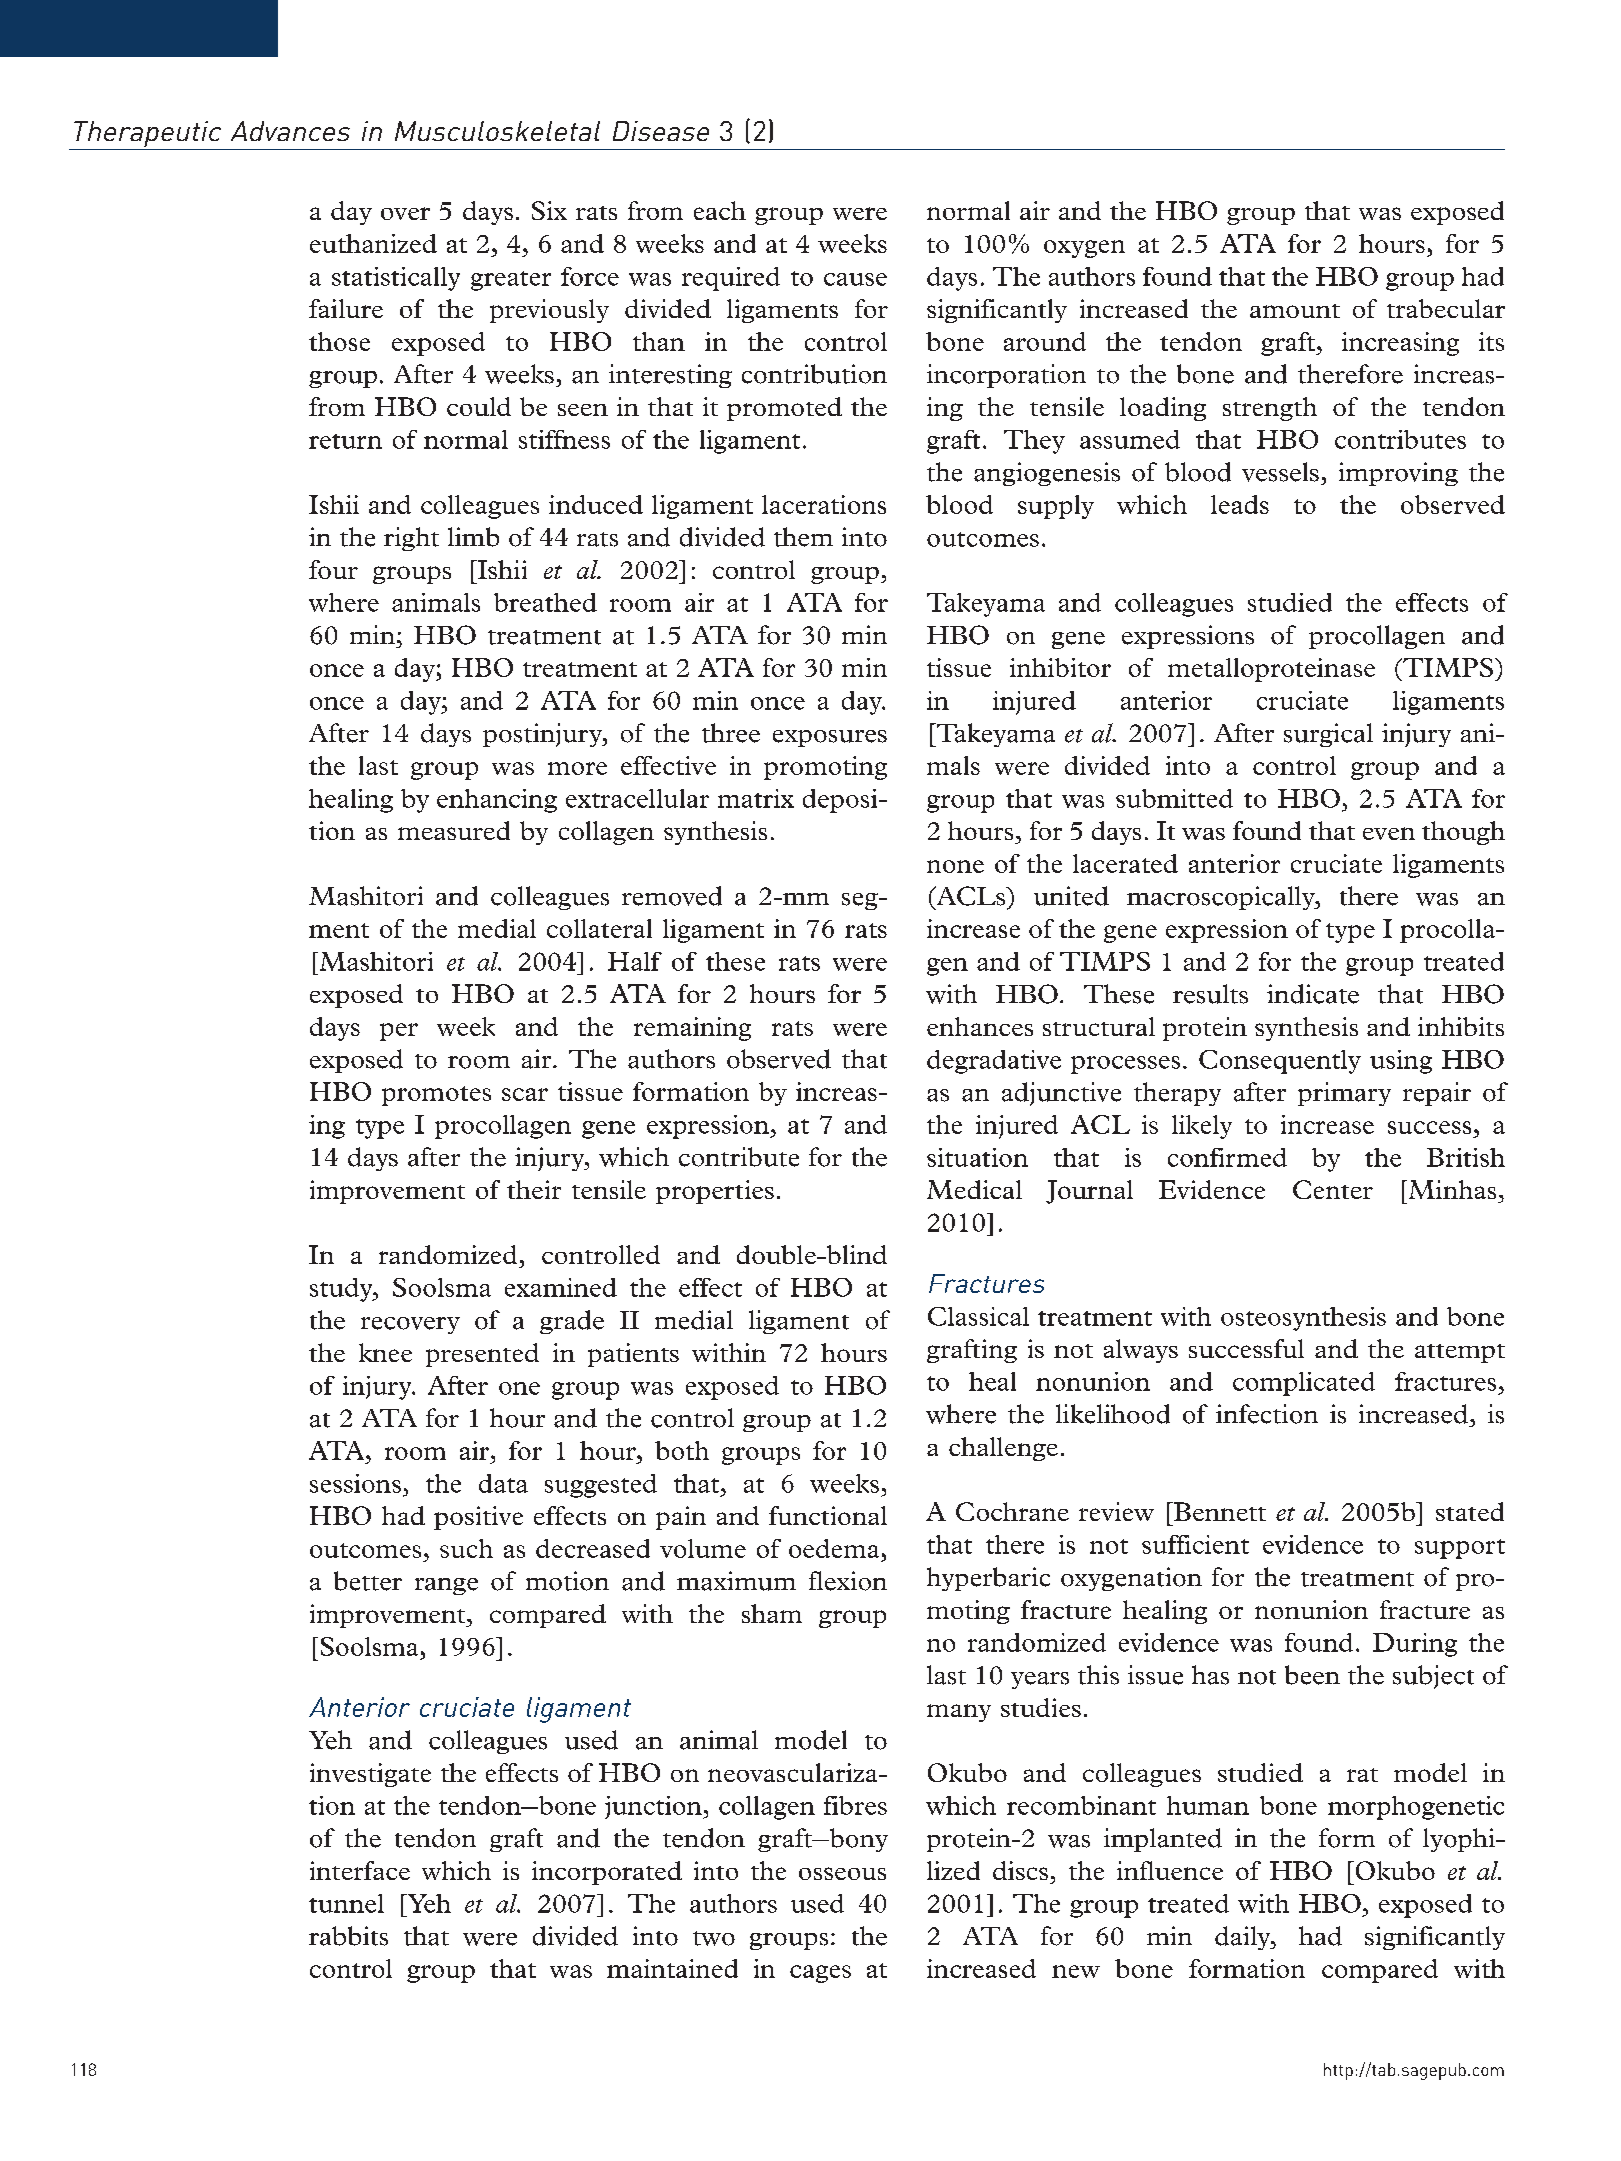 The image size is (1621, 2161). Describe the element at coordinates (1333, 1189) in the screenshot. I see `Center` at that location.
